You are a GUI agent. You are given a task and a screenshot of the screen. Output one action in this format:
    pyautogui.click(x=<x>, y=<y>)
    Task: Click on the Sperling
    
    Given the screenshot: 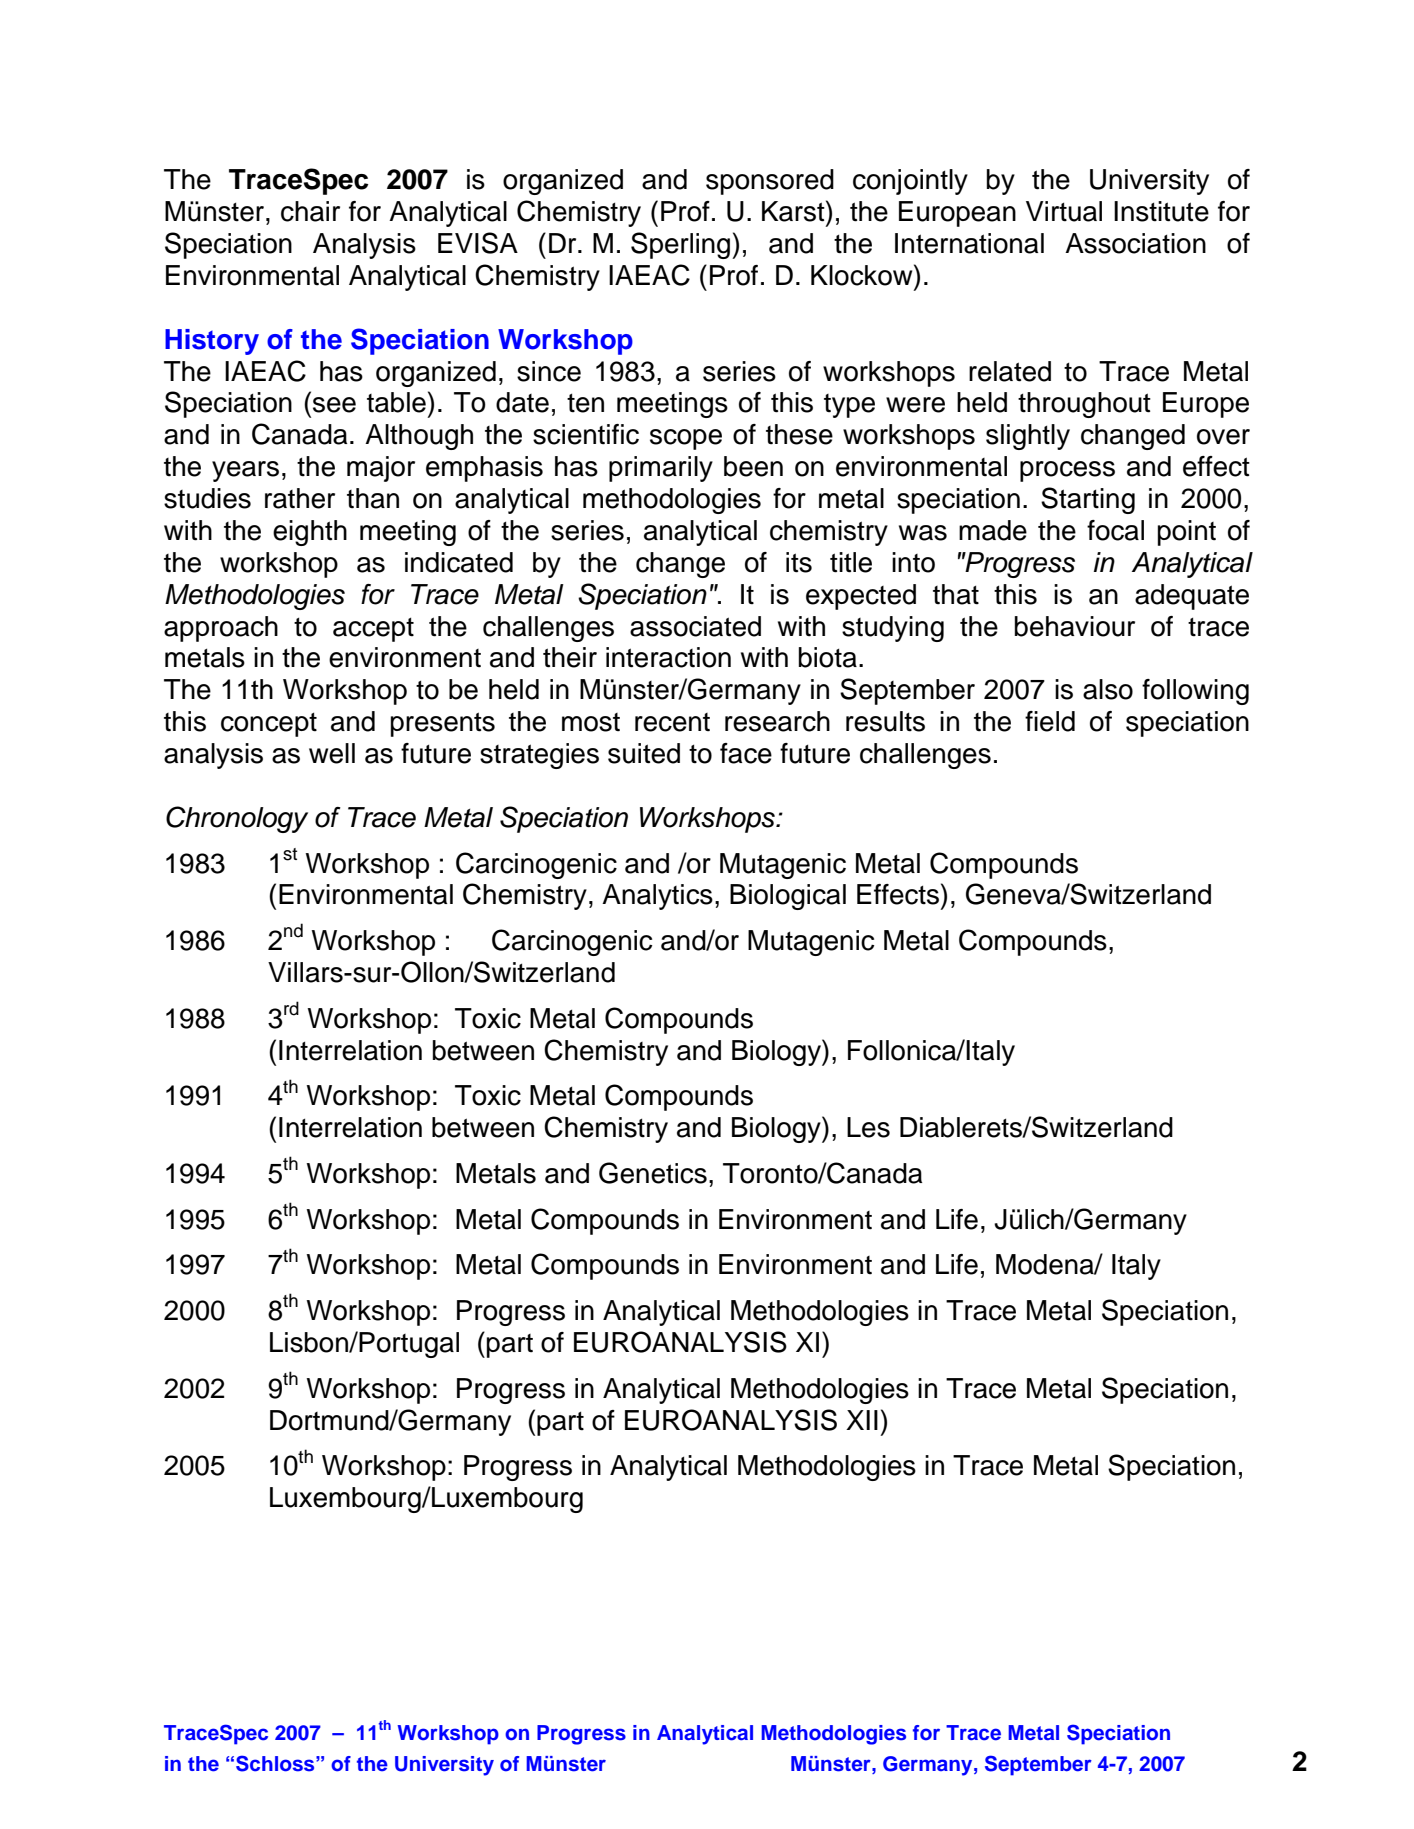 What is the action you would take?
    pyautogui.click(x=682, y=245)
